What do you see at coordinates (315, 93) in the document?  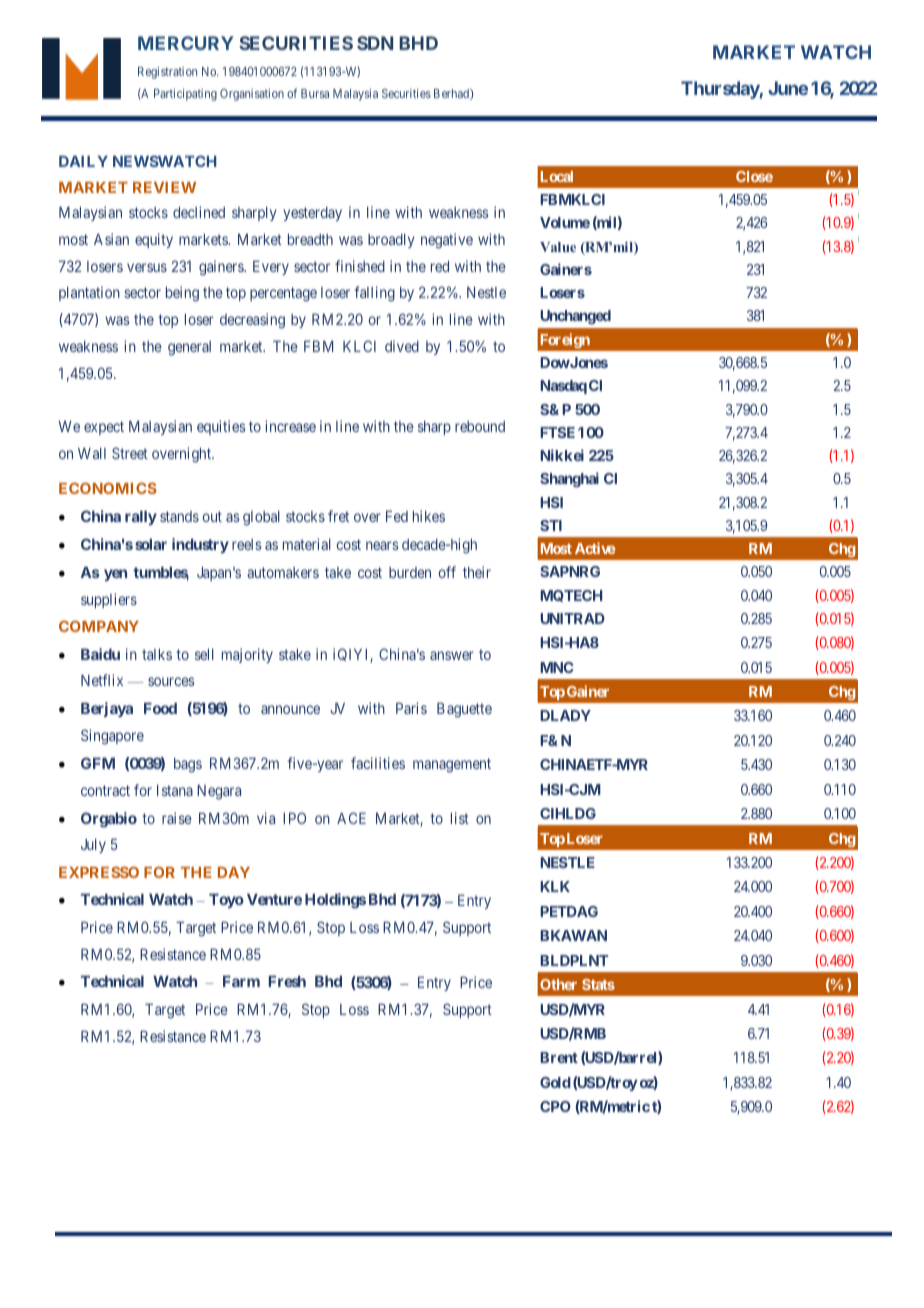 I see `Bursa` at bounding box center [315, 93].
